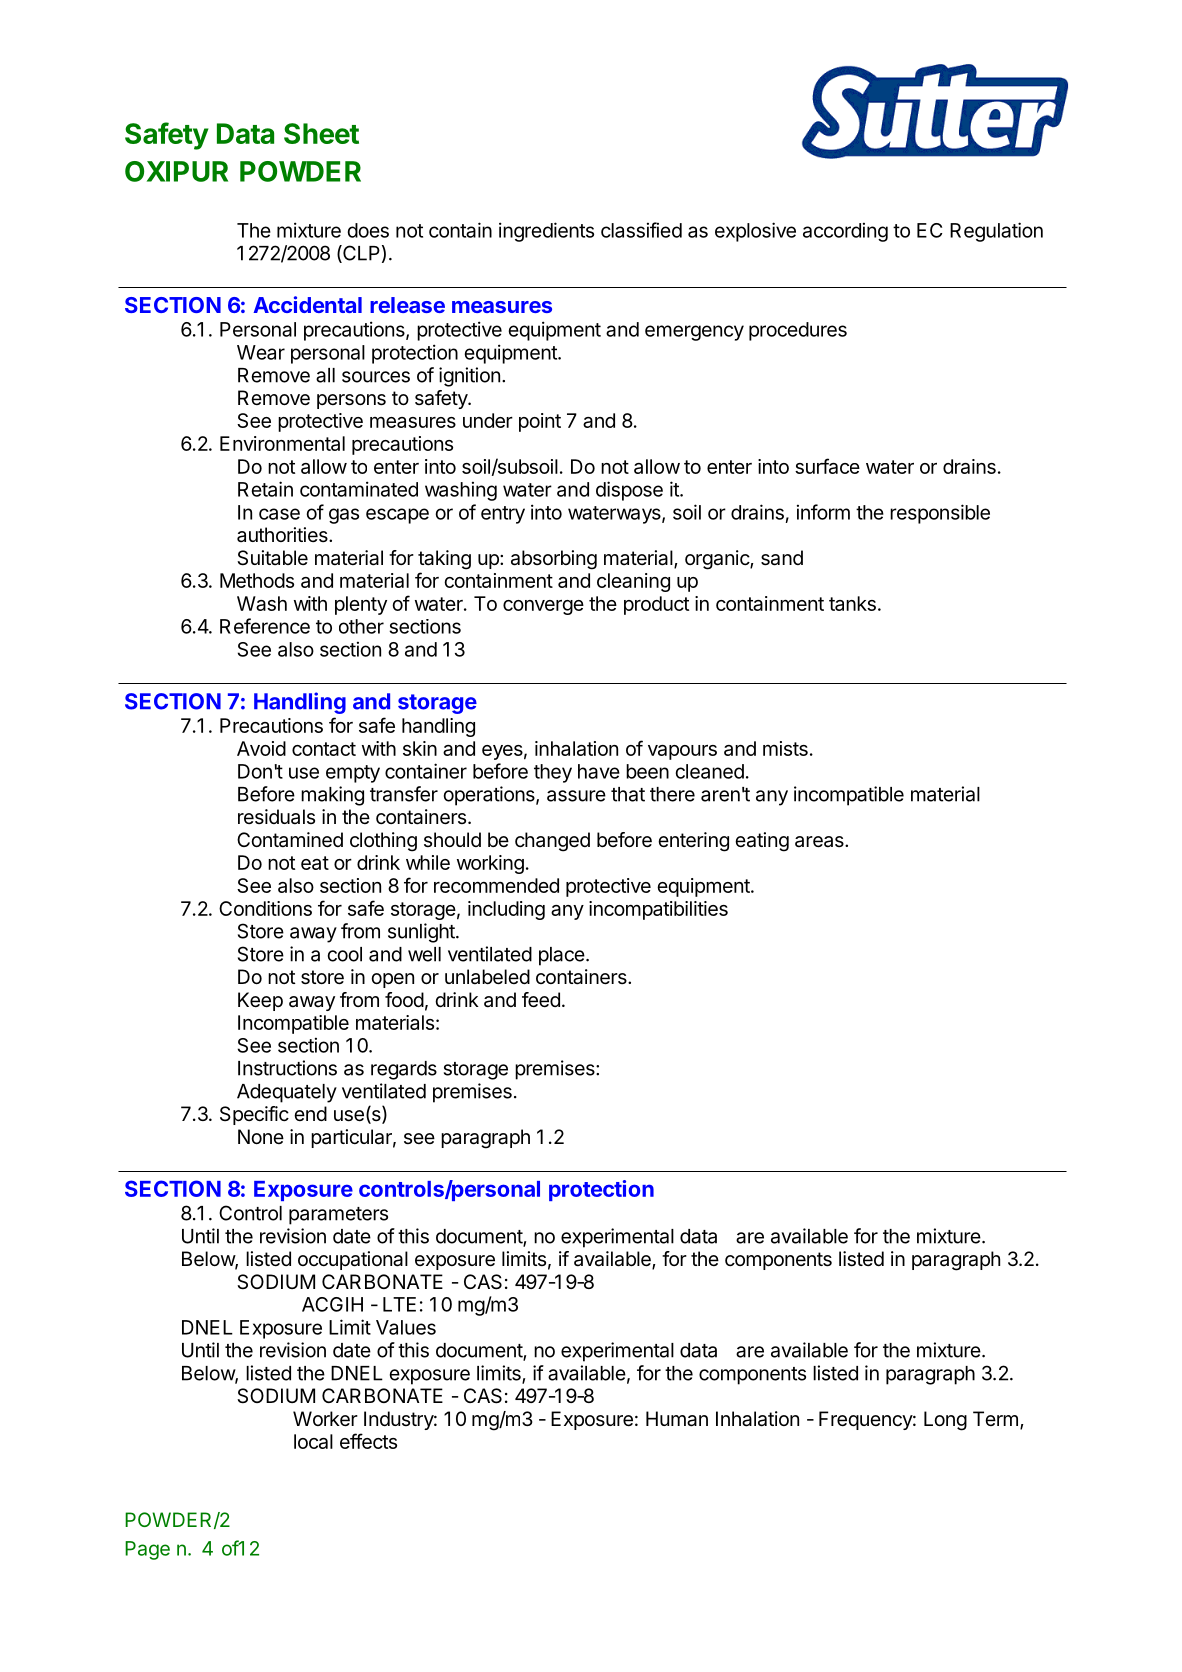 This screenshot has height=1672, width=1182. What do you see at coordinates (852, 603) in the screenshot?
I see `tanks` at bounding box center [852, 603].
